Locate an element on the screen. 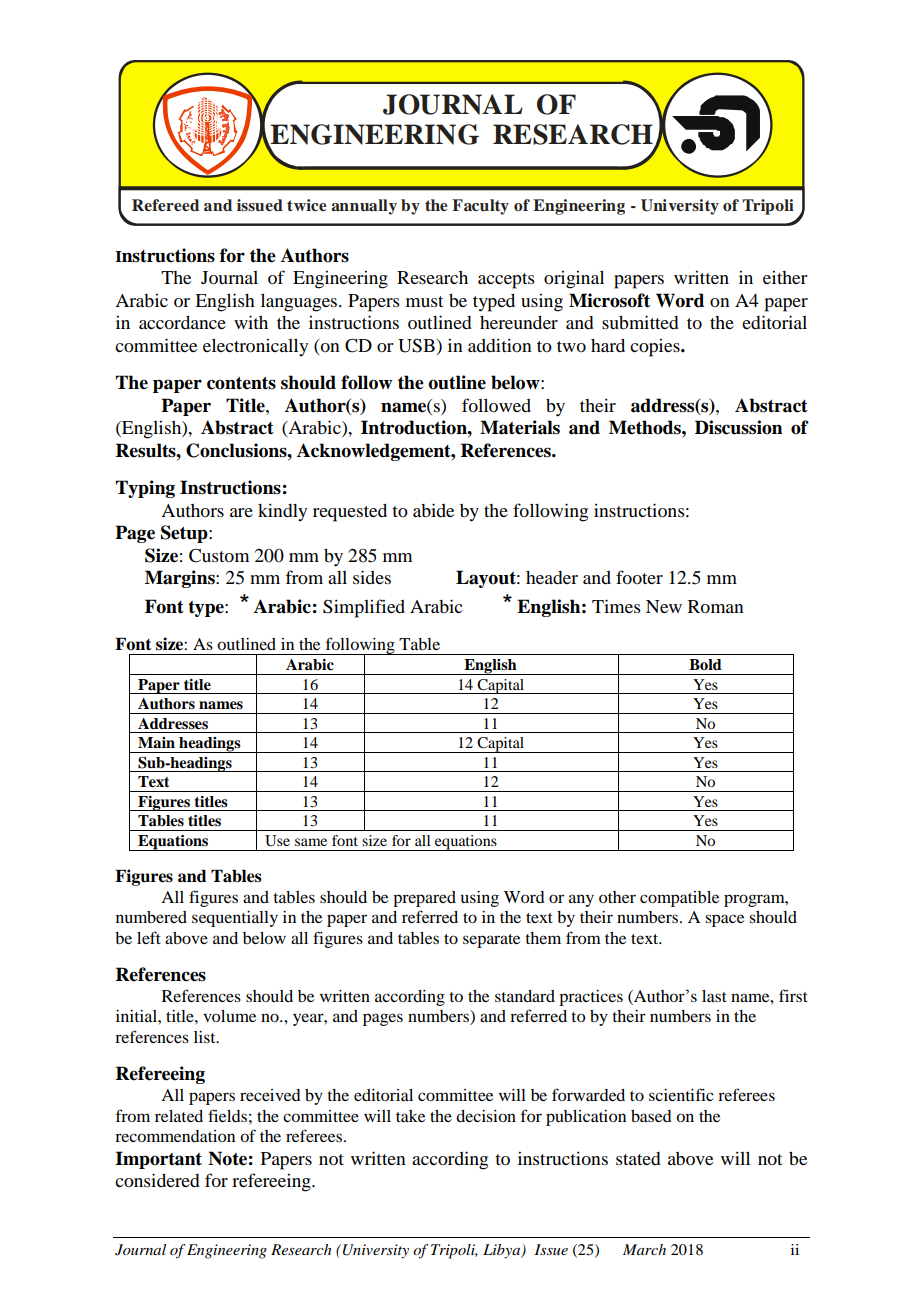 The image size is (923, 1316). prepared is located at coordinates (424, 899).
